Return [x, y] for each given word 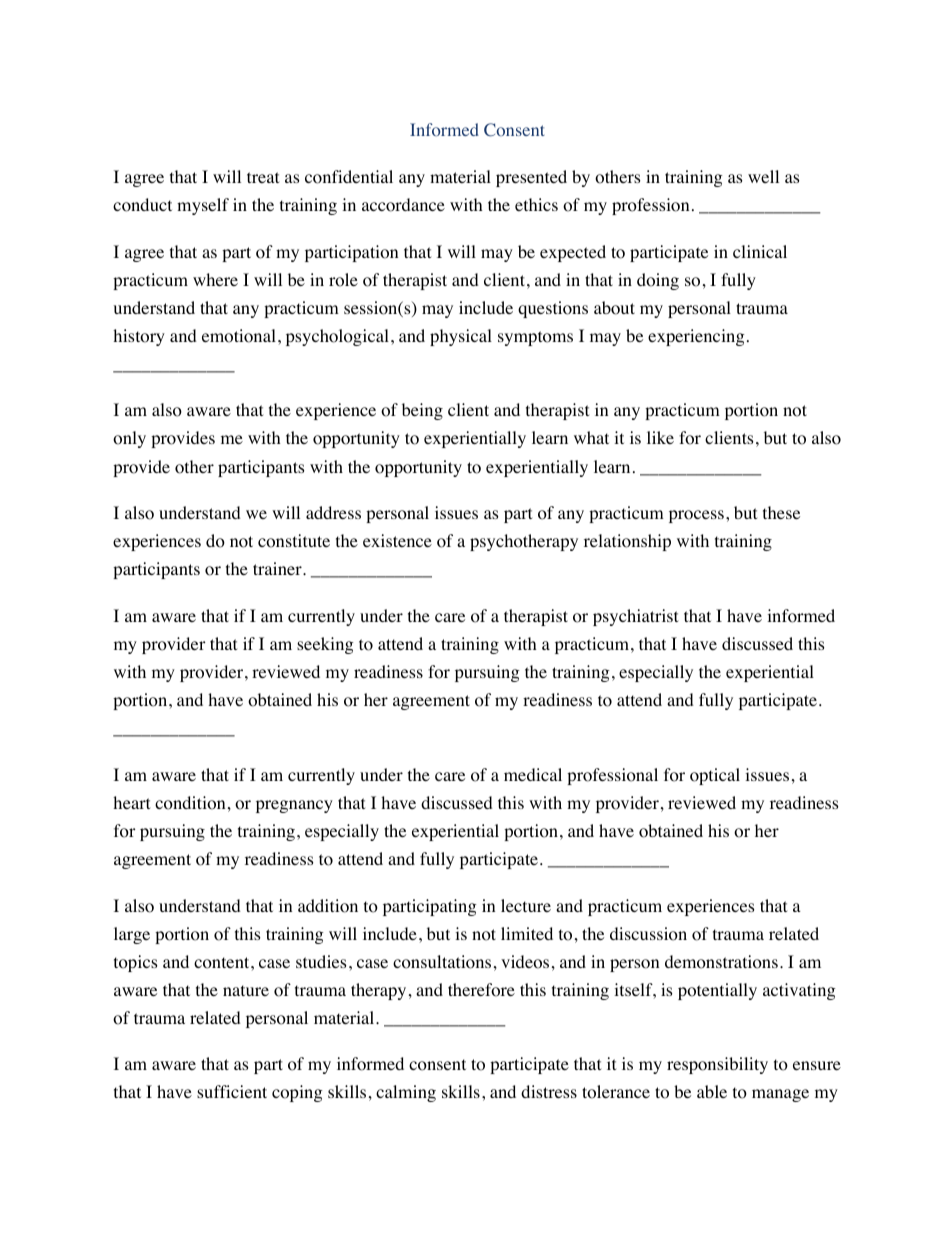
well [763, 176]
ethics [536, 204]
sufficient [232, 1091]
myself [203, 206]
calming [406, 1093]
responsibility [717, 1065]
